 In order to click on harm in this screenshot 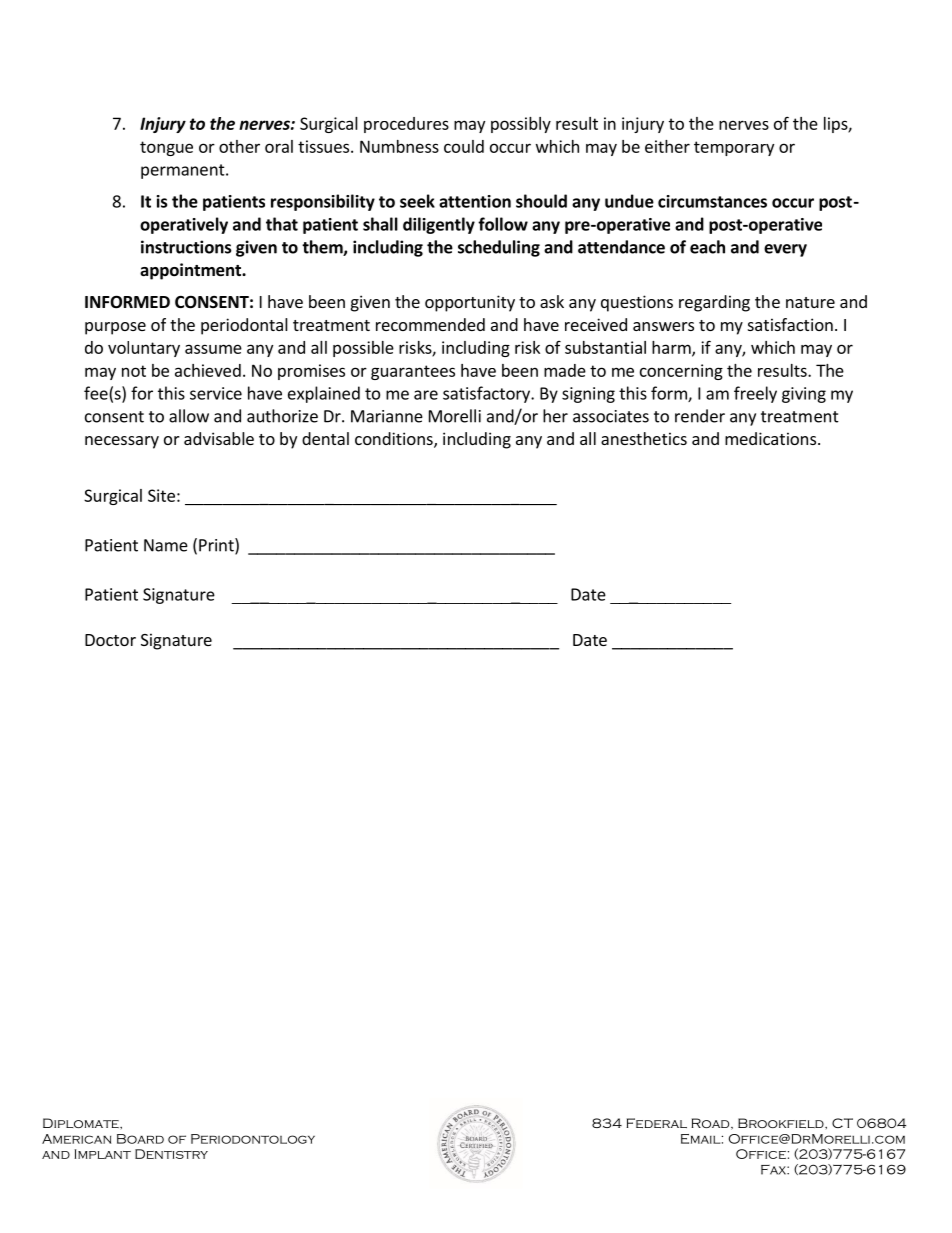, I will do `click(672, 348)`.
